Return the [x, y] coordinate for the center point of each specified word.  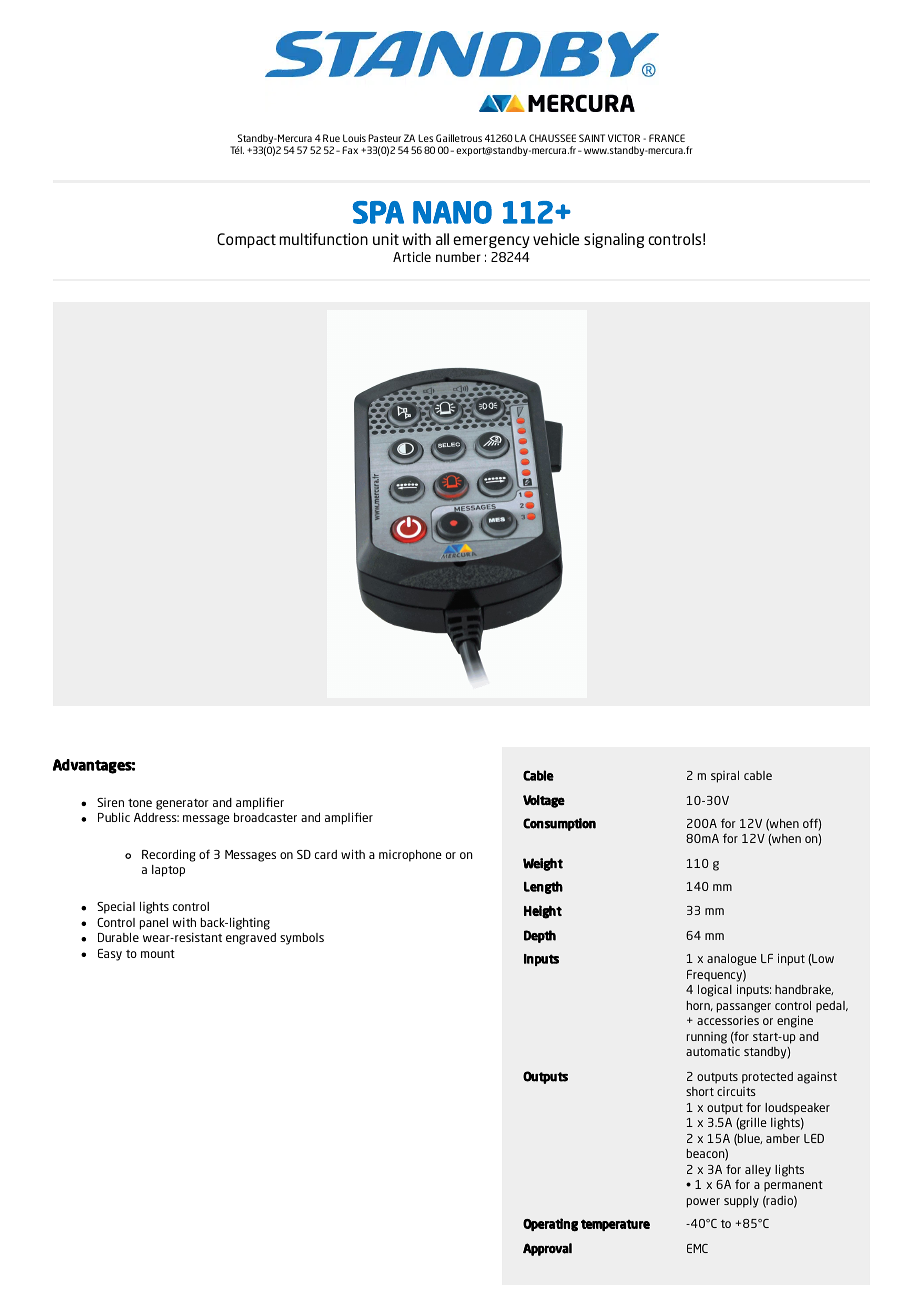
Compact [246, 240]
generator [182, 804]
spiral [725, 777]
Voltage [544, 801]
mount [158, 954]
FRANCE [667, 138]
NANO [452, 212]
